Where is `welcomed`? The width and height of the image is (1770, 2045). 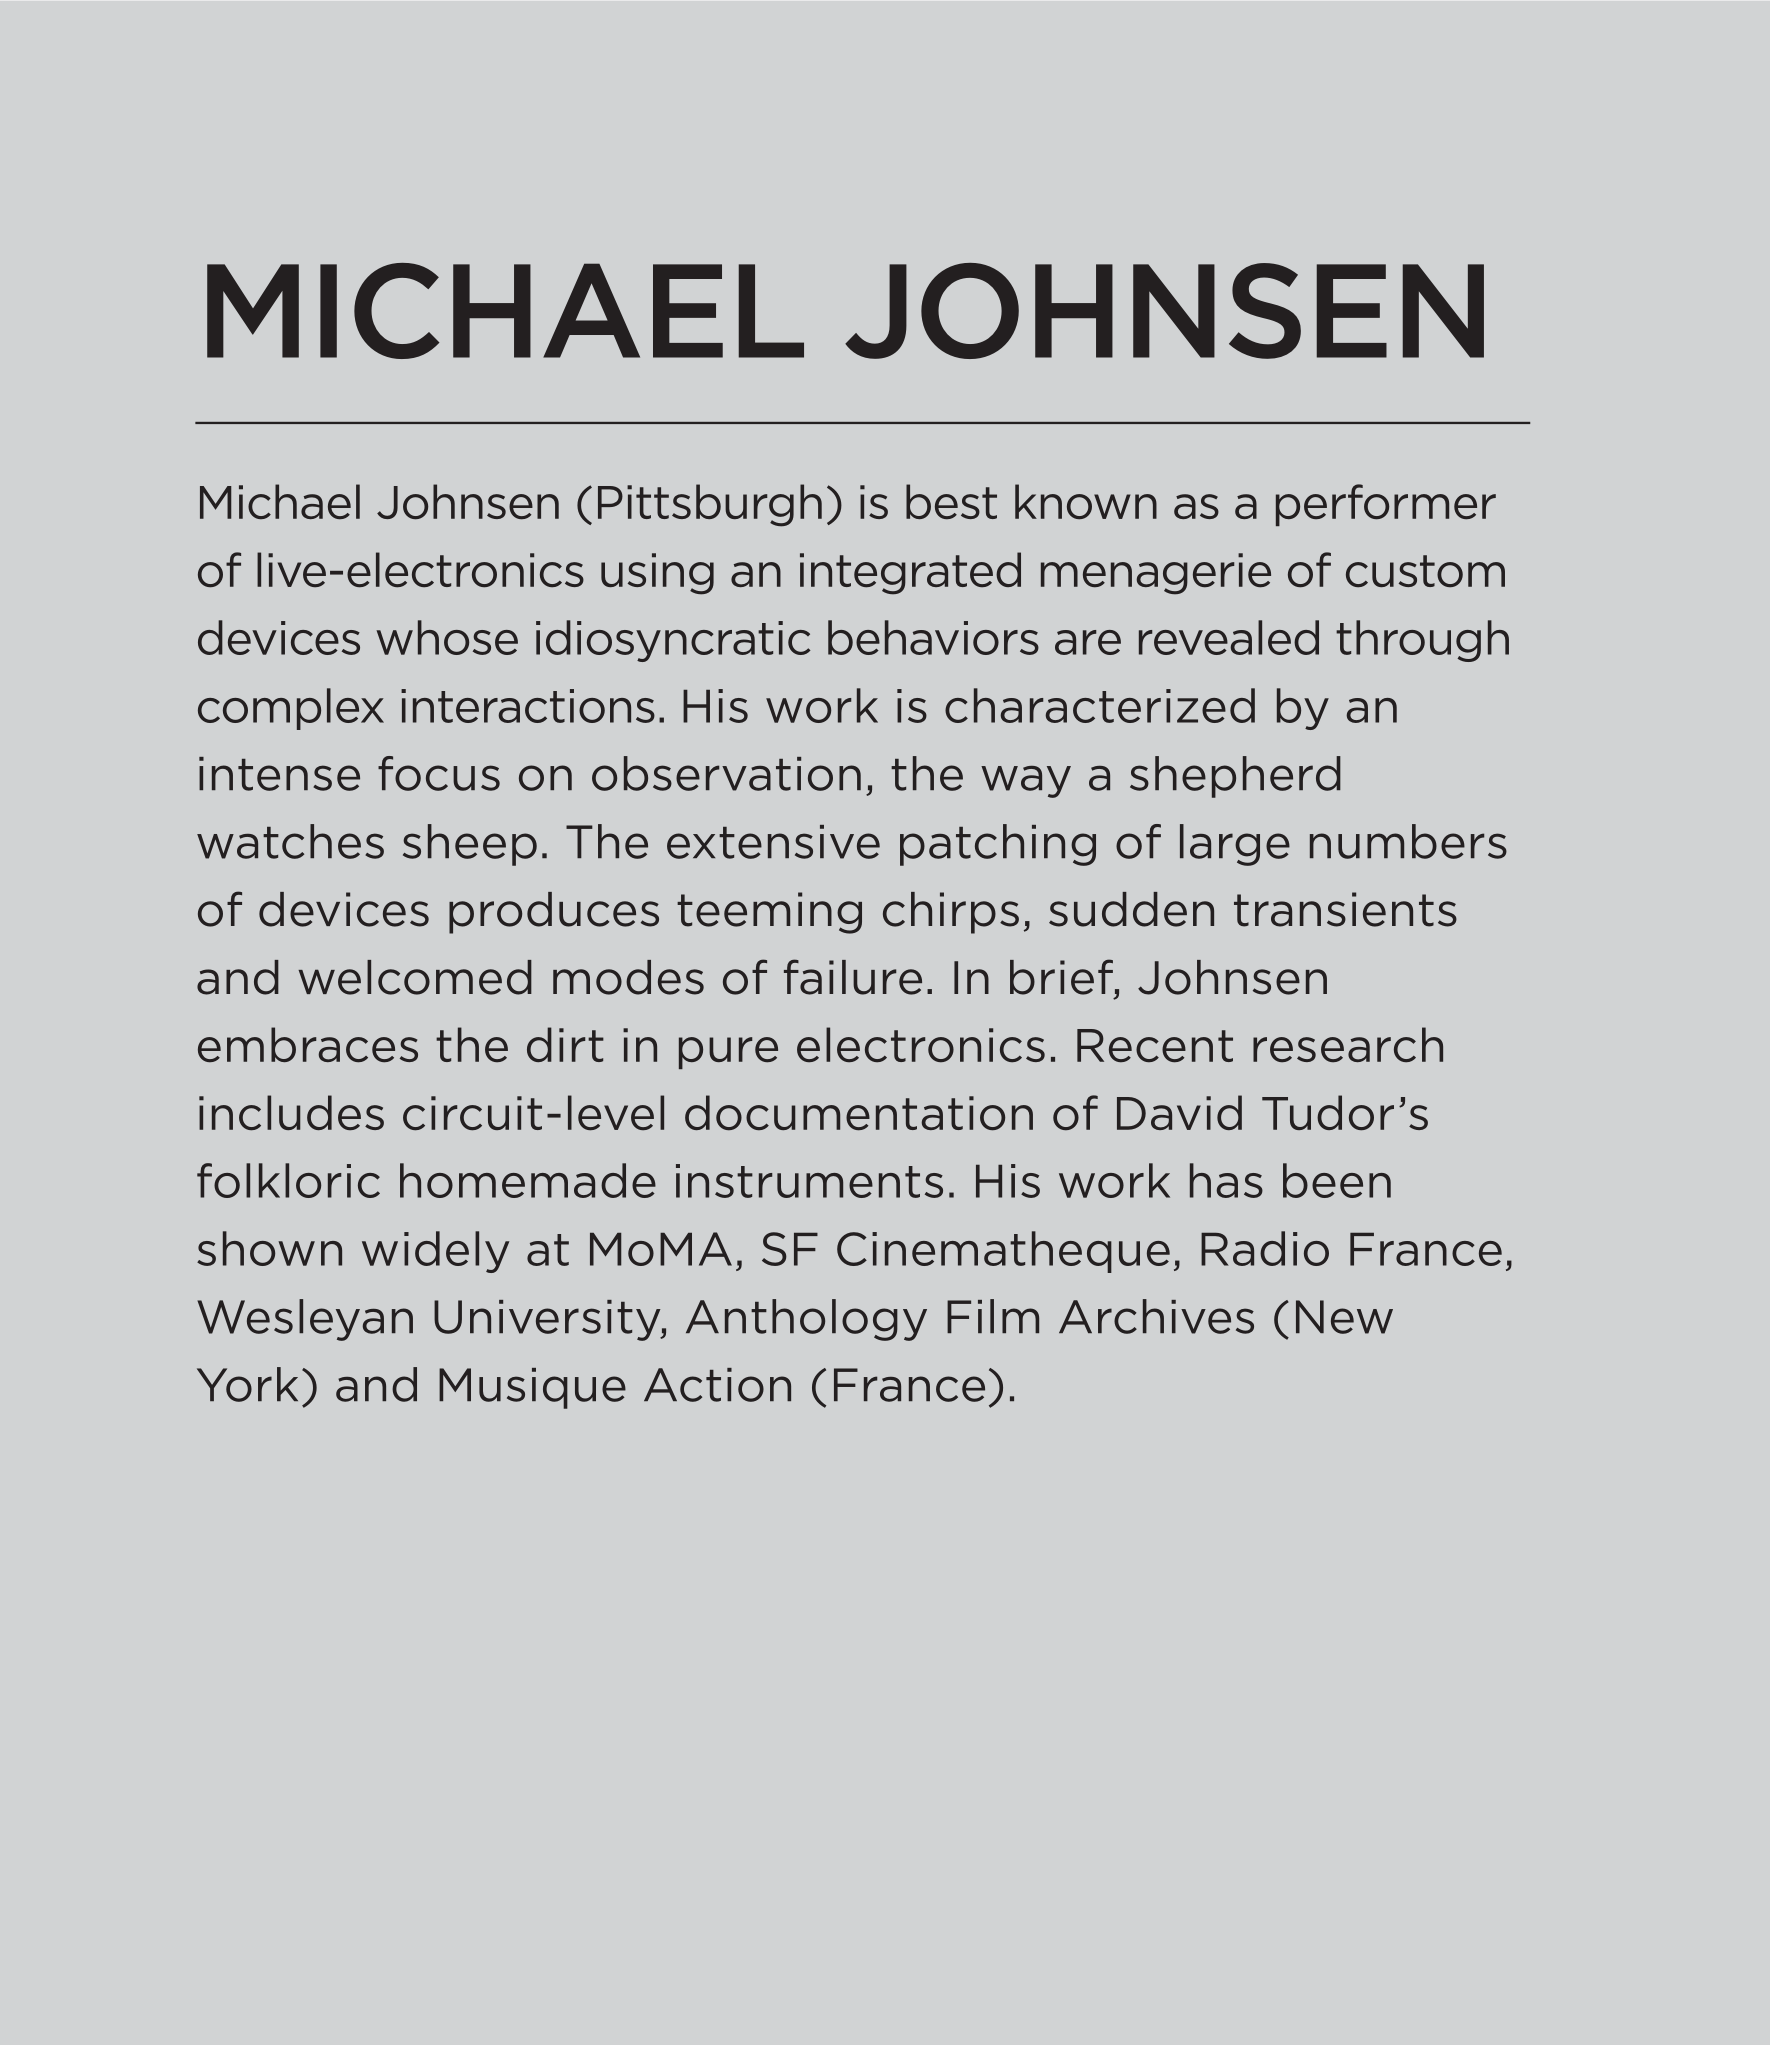
welcomed is located at coordinates (415, 977).
